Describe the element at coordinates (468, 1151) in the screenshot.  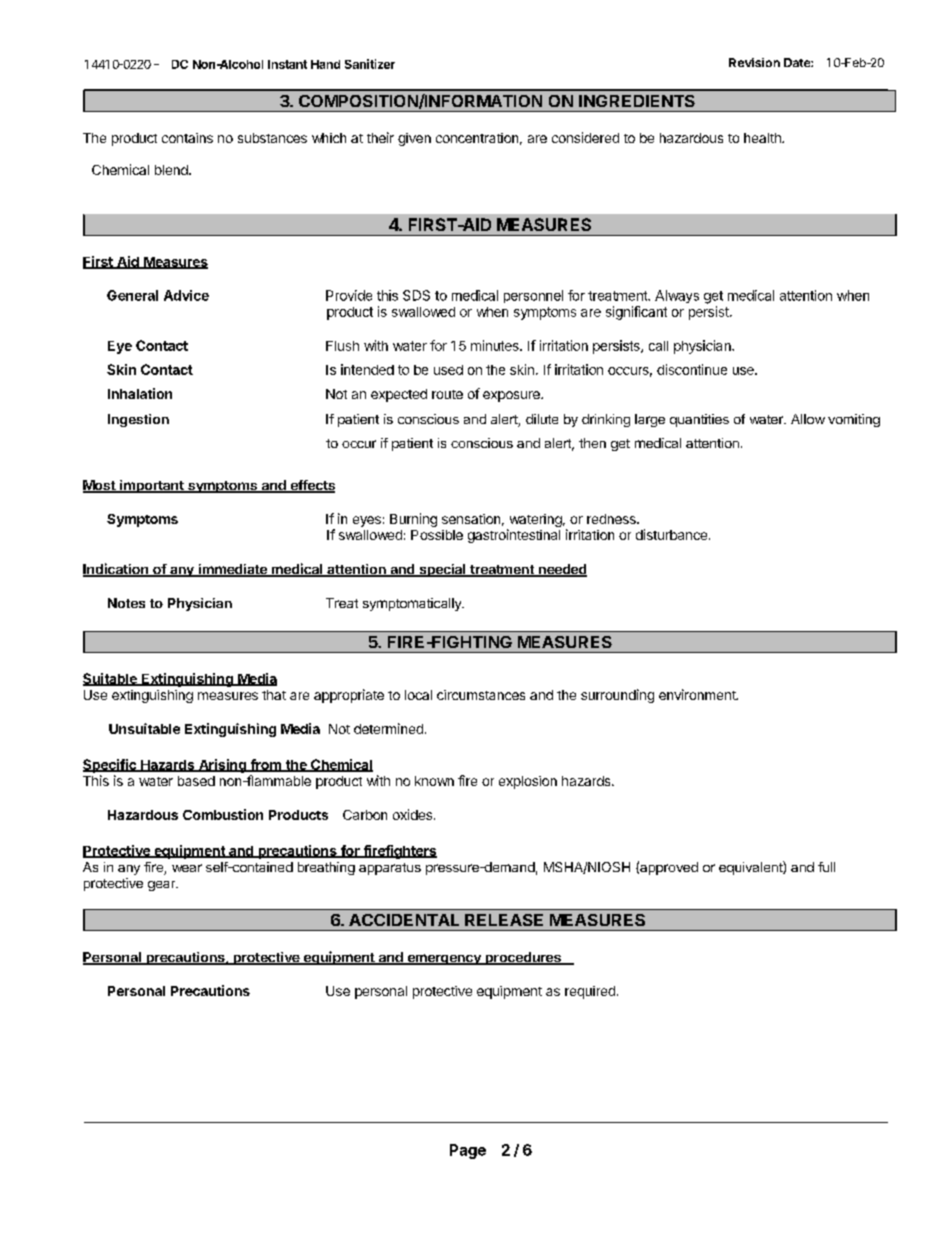
I see `Page` at that location.
